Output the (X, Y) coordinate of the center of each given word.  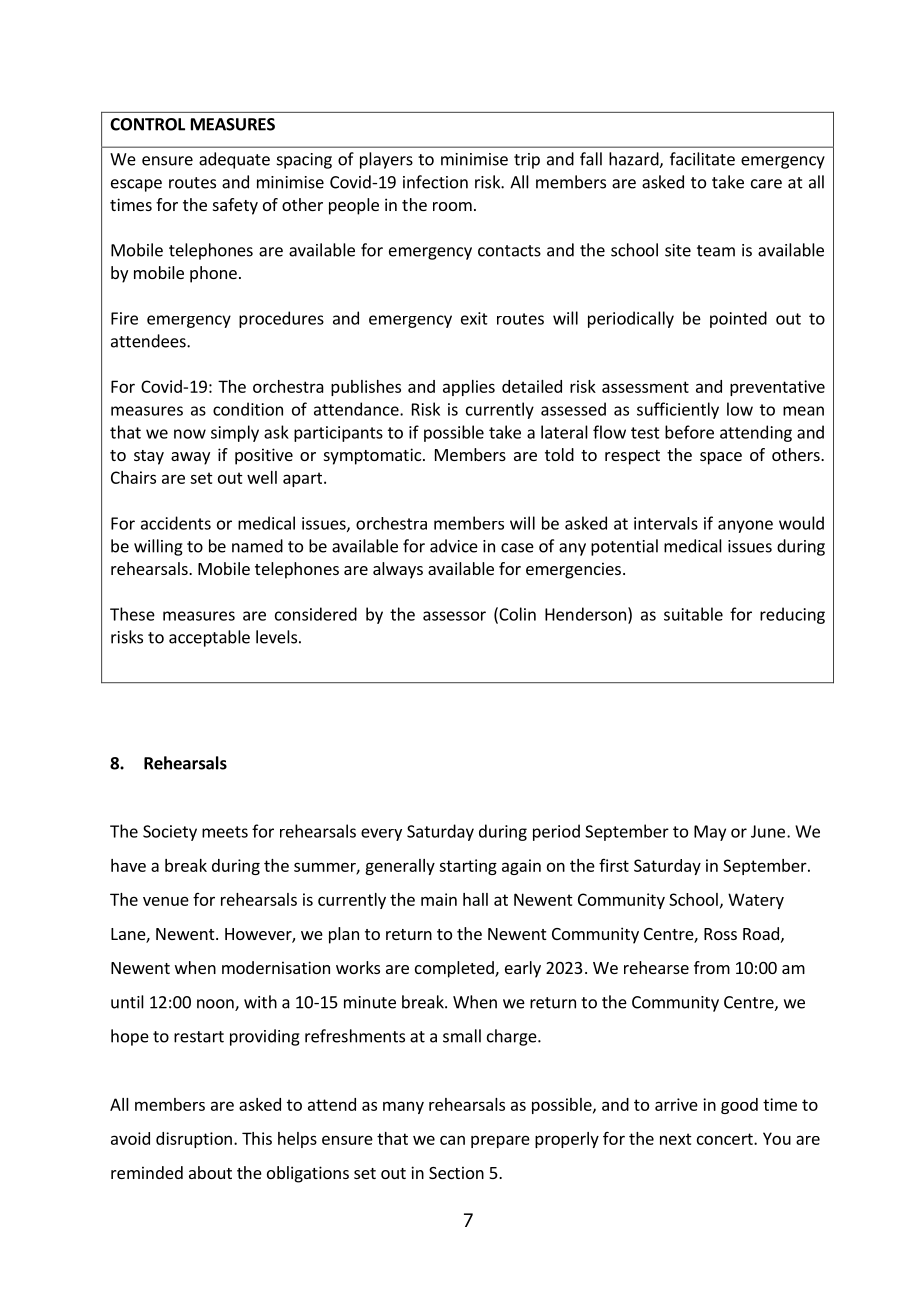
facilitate (702, 159)
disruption (194, 1140)
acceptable (209, 638)
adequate (234, 160)
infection (435, 182)
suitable (693, 614)
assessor (454, 616)
